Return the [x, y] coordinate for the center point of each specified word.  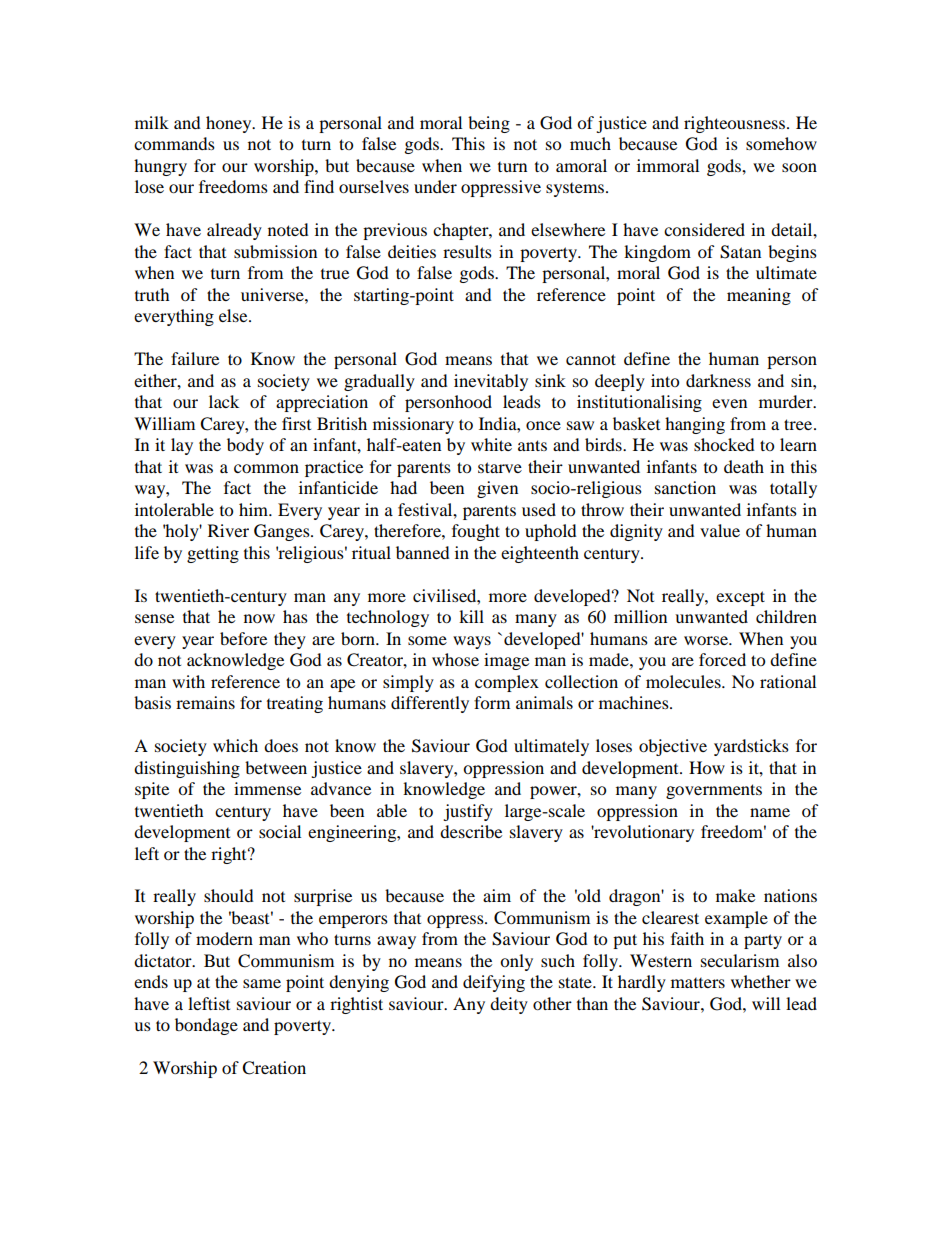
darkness [718, 380]
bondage [206, 1026]
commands [174, 143]
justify [468, 812]
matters [698, 983]
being [489, 124]
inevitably [491, 382]
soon [799, 167]
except [740, 598]
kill [471, 616]
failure [195, 358]
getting [213, 554]
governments [714, 791]
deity [509, 1005]
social [280, 831]
